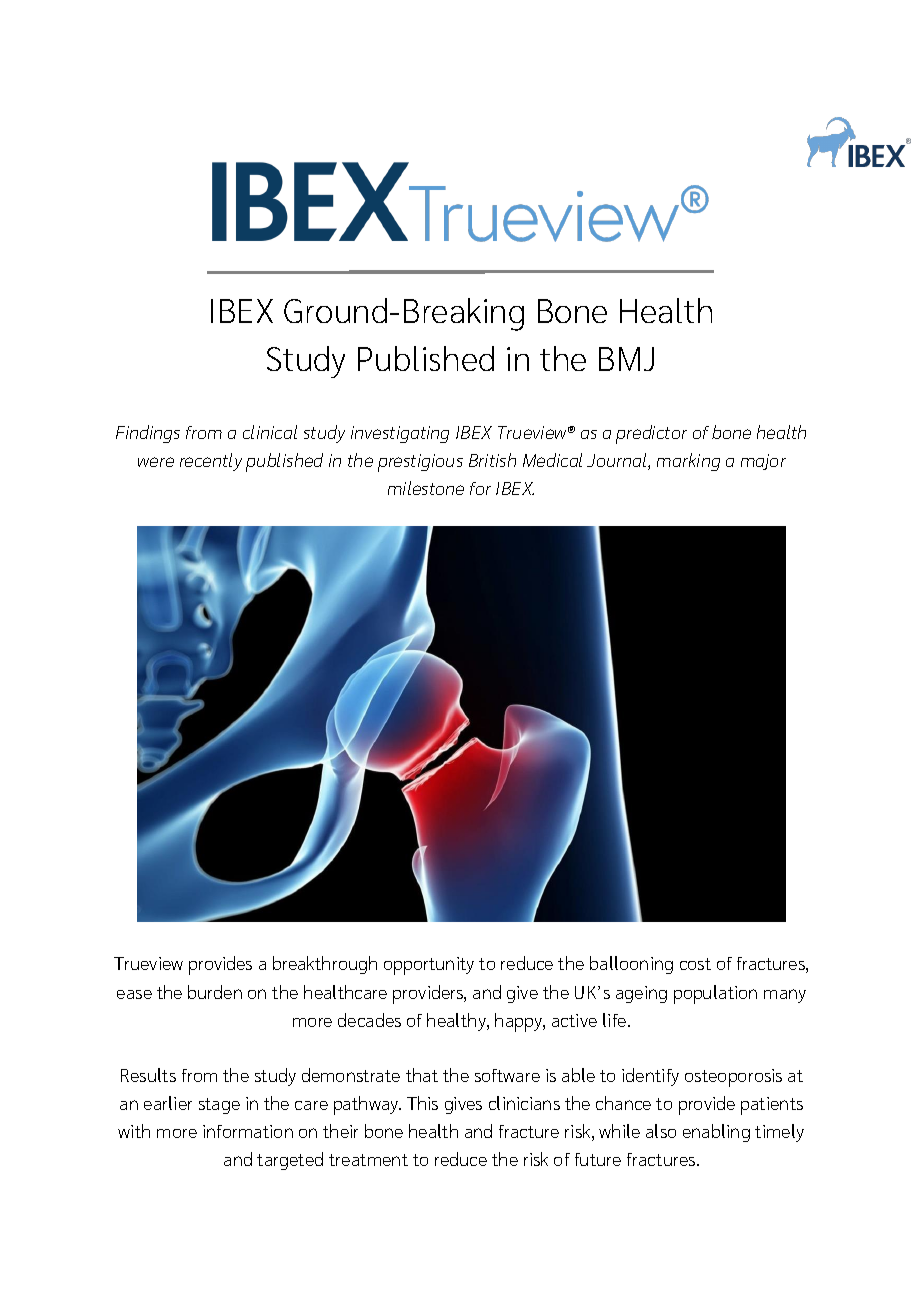  I want to click on investigating, so click(400, 434).
